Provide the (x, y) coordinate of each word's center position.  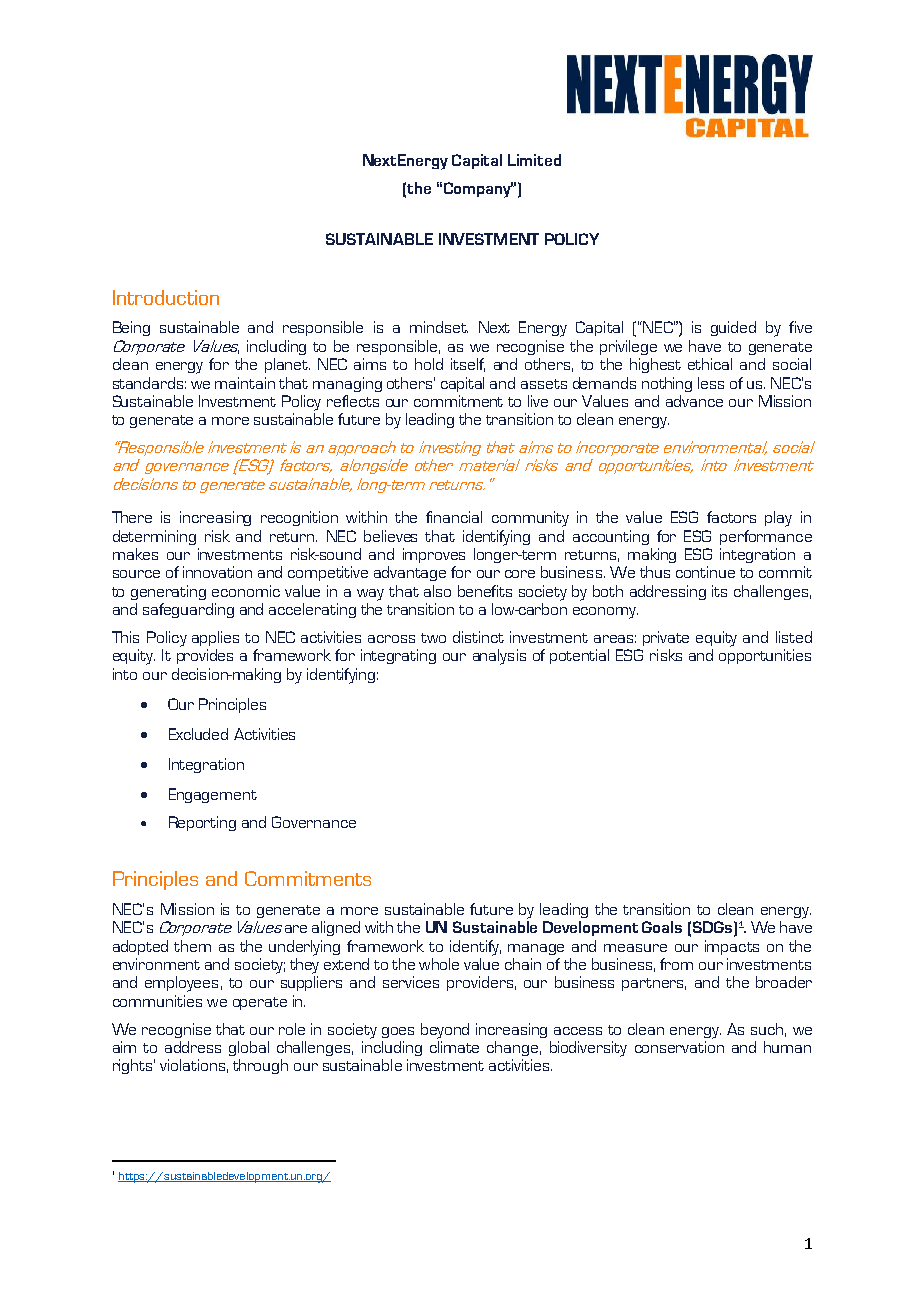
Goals (662, 927)
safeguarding (188, 610)
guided (733, 328)
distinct (478, 637)
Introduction (166, 297)
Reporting (202, 823)
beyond (445, 1031)
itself (468, 365)
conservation (679, 1047)
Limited (534, 160)
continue (705, 572)
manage (536, 949)
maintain (245, 383)
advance (694, 401)
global (249, 1048)
